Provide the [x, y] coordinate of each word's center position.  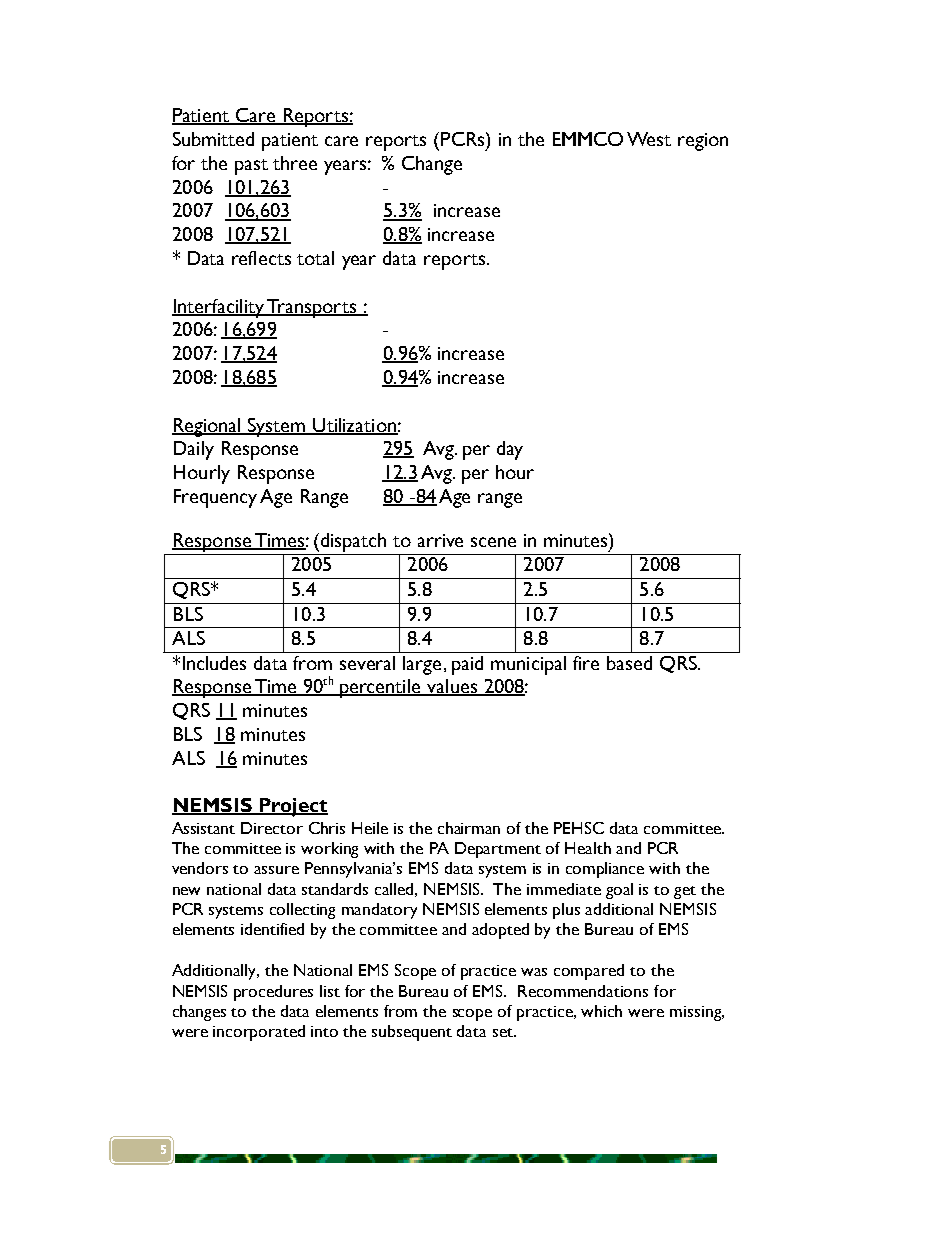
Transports [312, 308]
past [251, 167]
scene [493, 542]
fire [586, 663]
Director [272, 828]
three [295, 163]
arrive [440, 540]
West [649, 139]
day [510, 450]
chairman [469, 828]
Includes [214, 663]
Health [588, 848]
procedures [273, 993]
